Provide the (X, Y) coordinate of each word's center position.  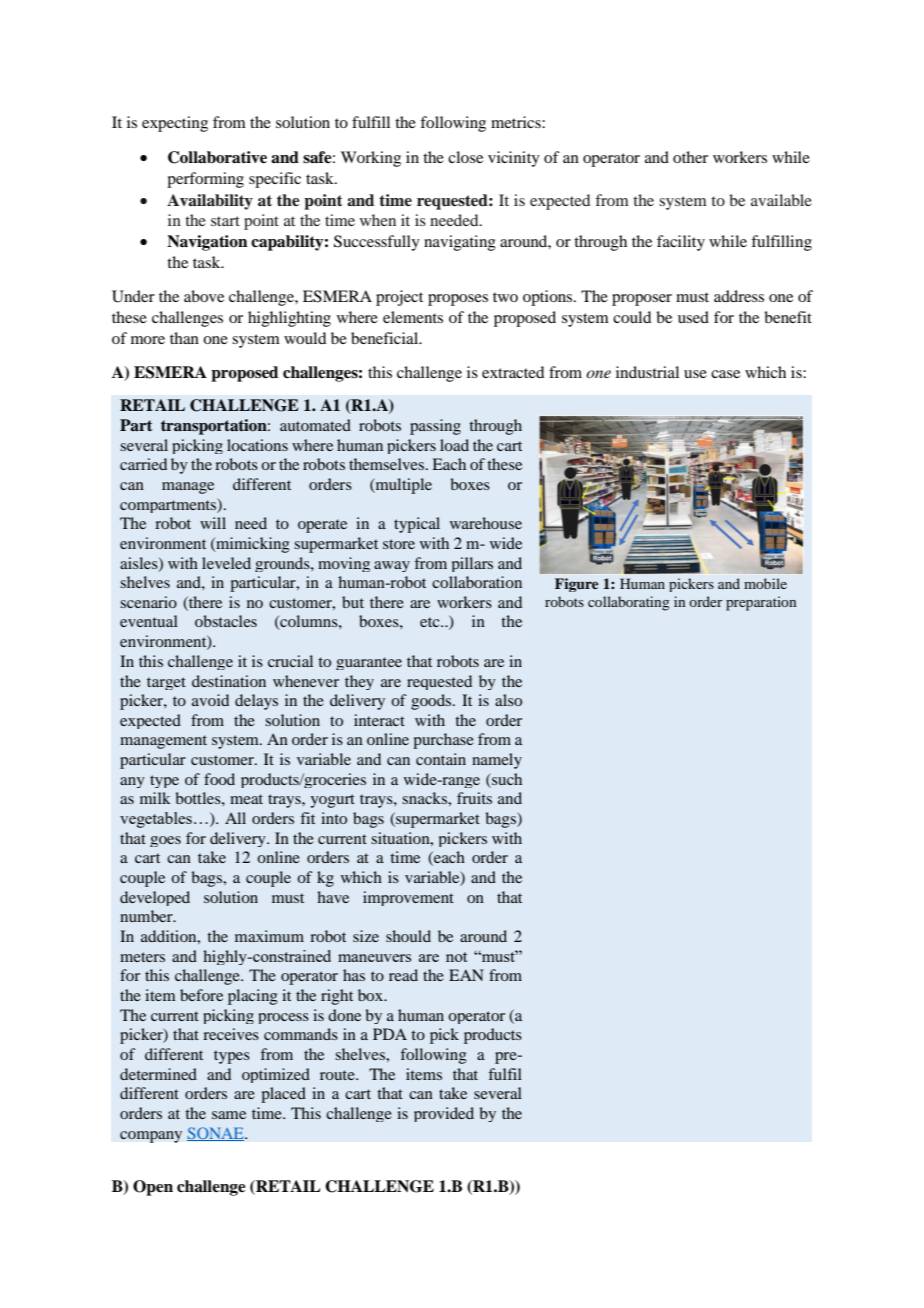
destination (229, 681)
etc (431, 622)
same (229, 1115)
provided (444, 1114)
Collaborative (217, 157)
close (465, 157)
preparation (761, 603)
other (690, 157)
